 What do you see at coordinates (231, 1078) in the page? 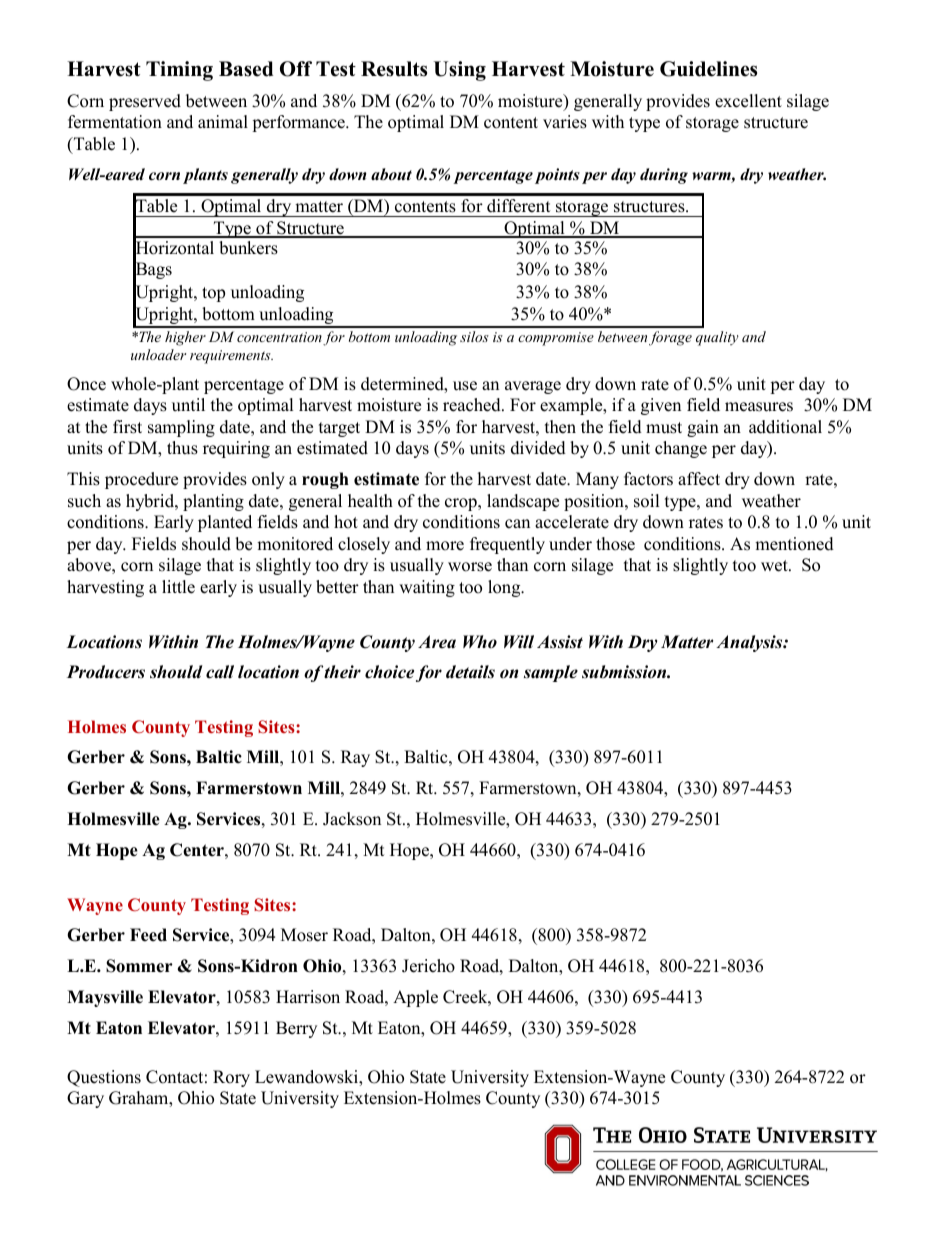
I see `Rory` at bounding box center [231, 1078].
